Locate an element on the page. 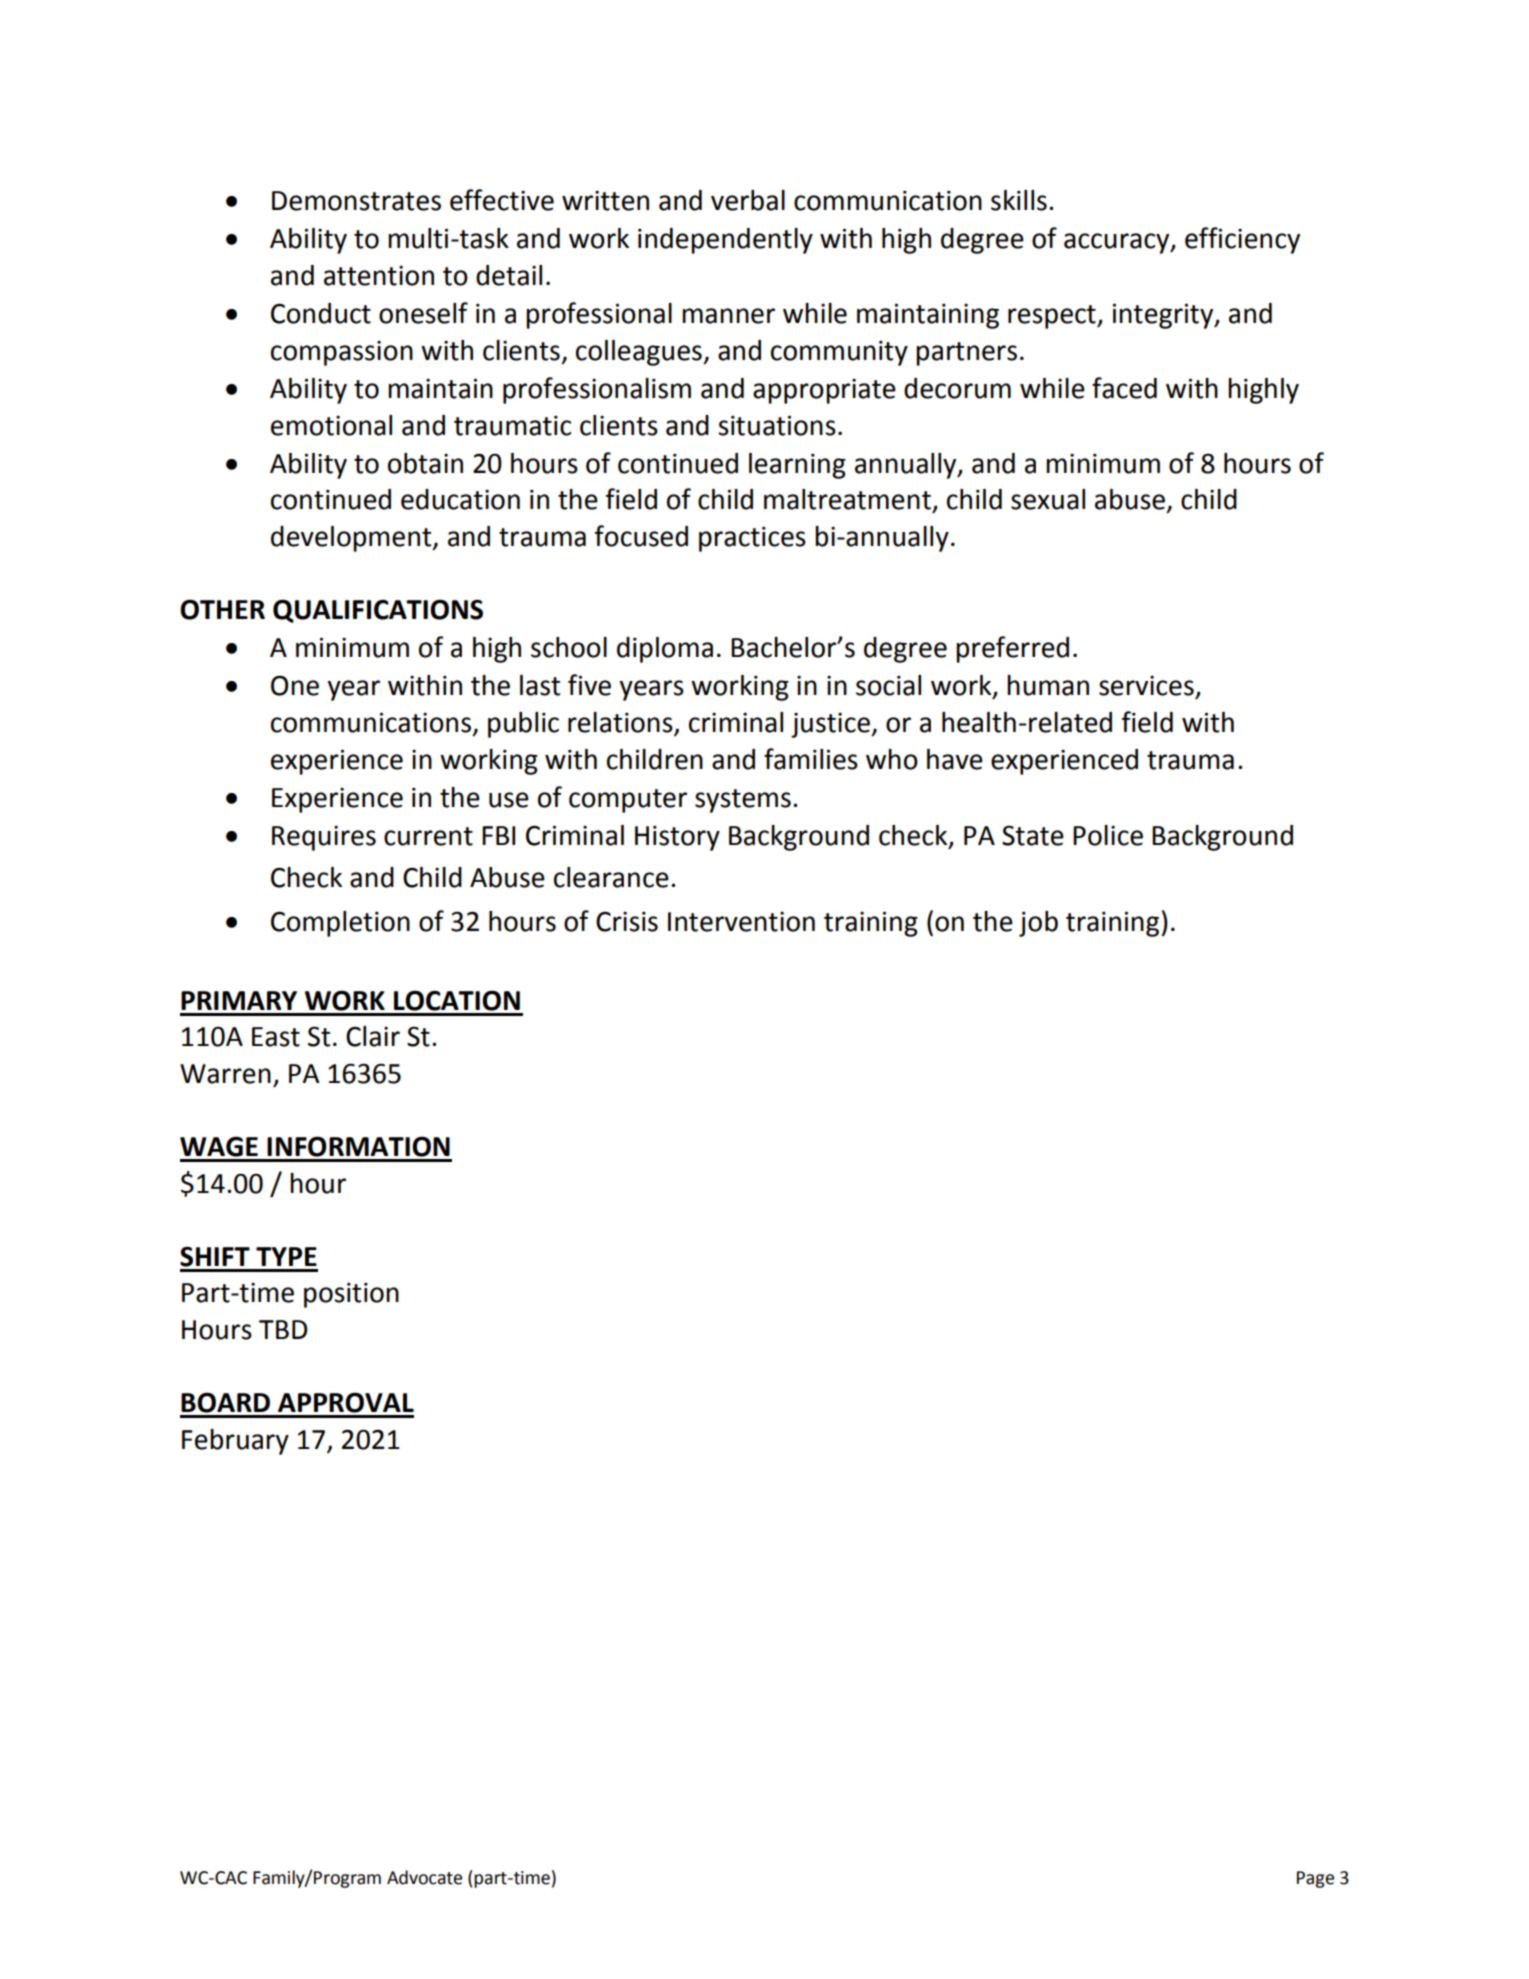  Advocate is located at coordinates (424, 1877).
